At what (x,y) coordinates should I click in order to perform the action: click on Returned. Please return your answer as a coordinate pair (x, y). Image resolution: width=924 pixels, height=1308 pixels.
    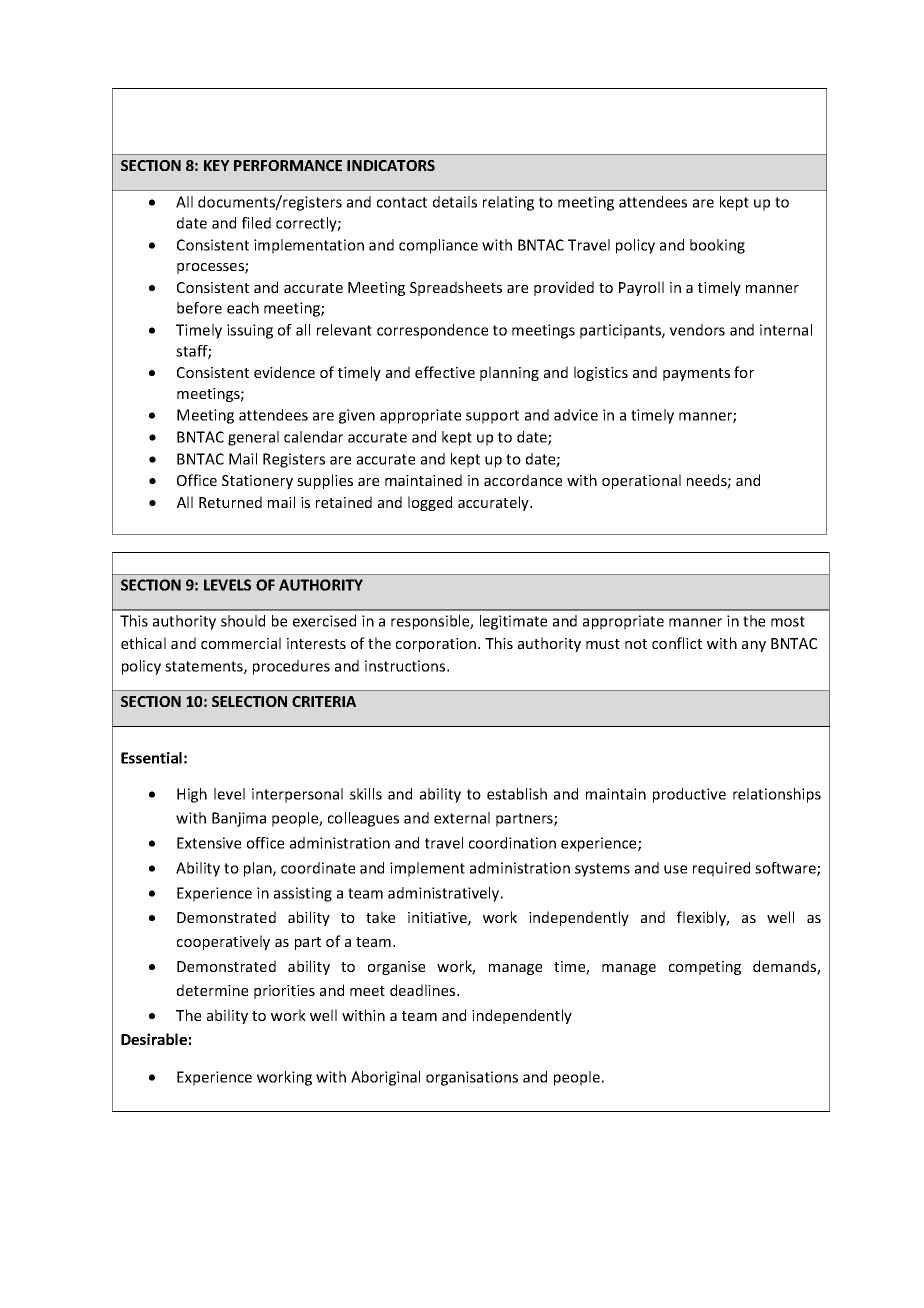
    Looking at the image, I should click on (230, 502).
